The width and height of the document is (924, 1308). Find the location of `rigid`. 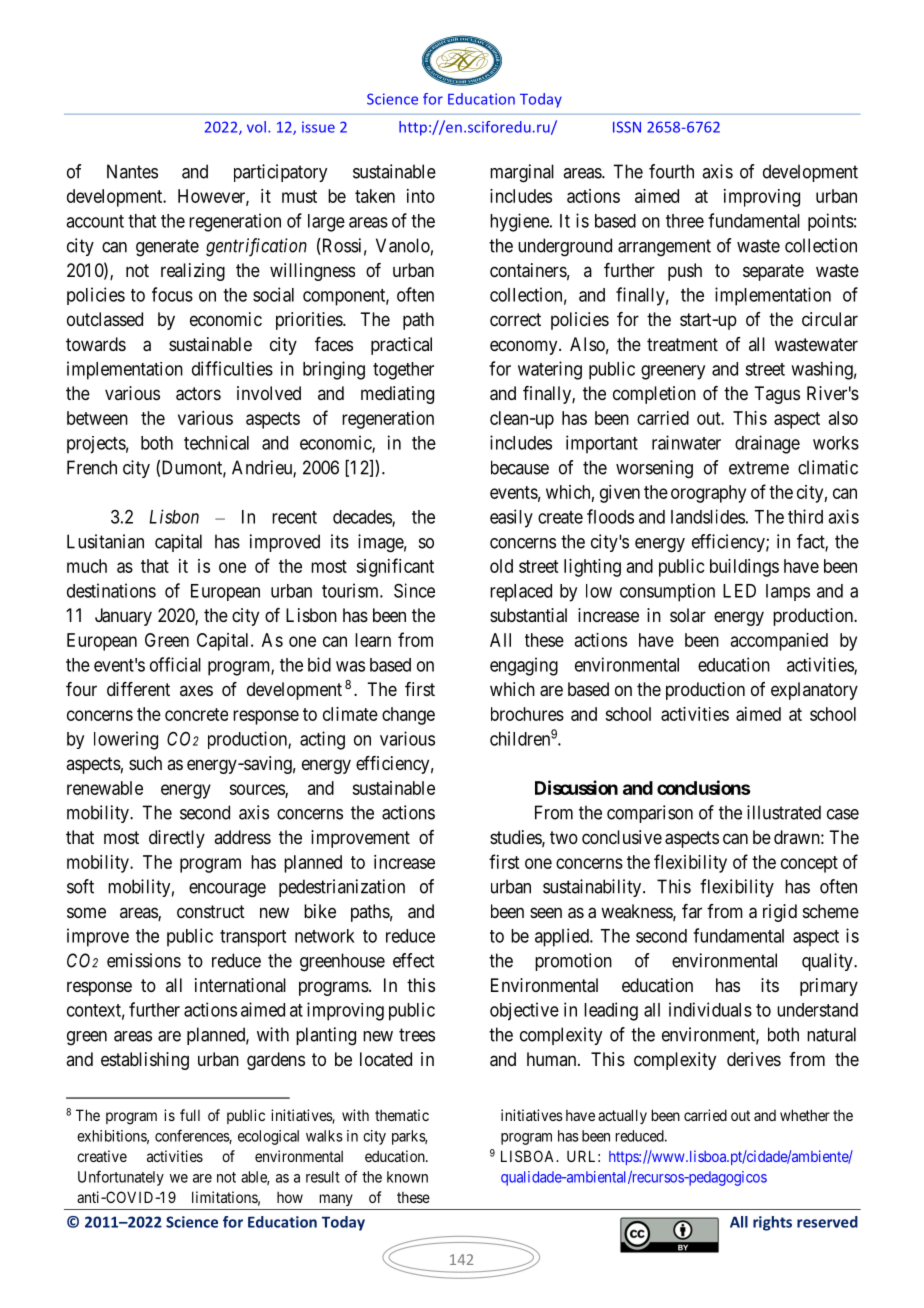

rigid is located at coordinates (780, 913).
